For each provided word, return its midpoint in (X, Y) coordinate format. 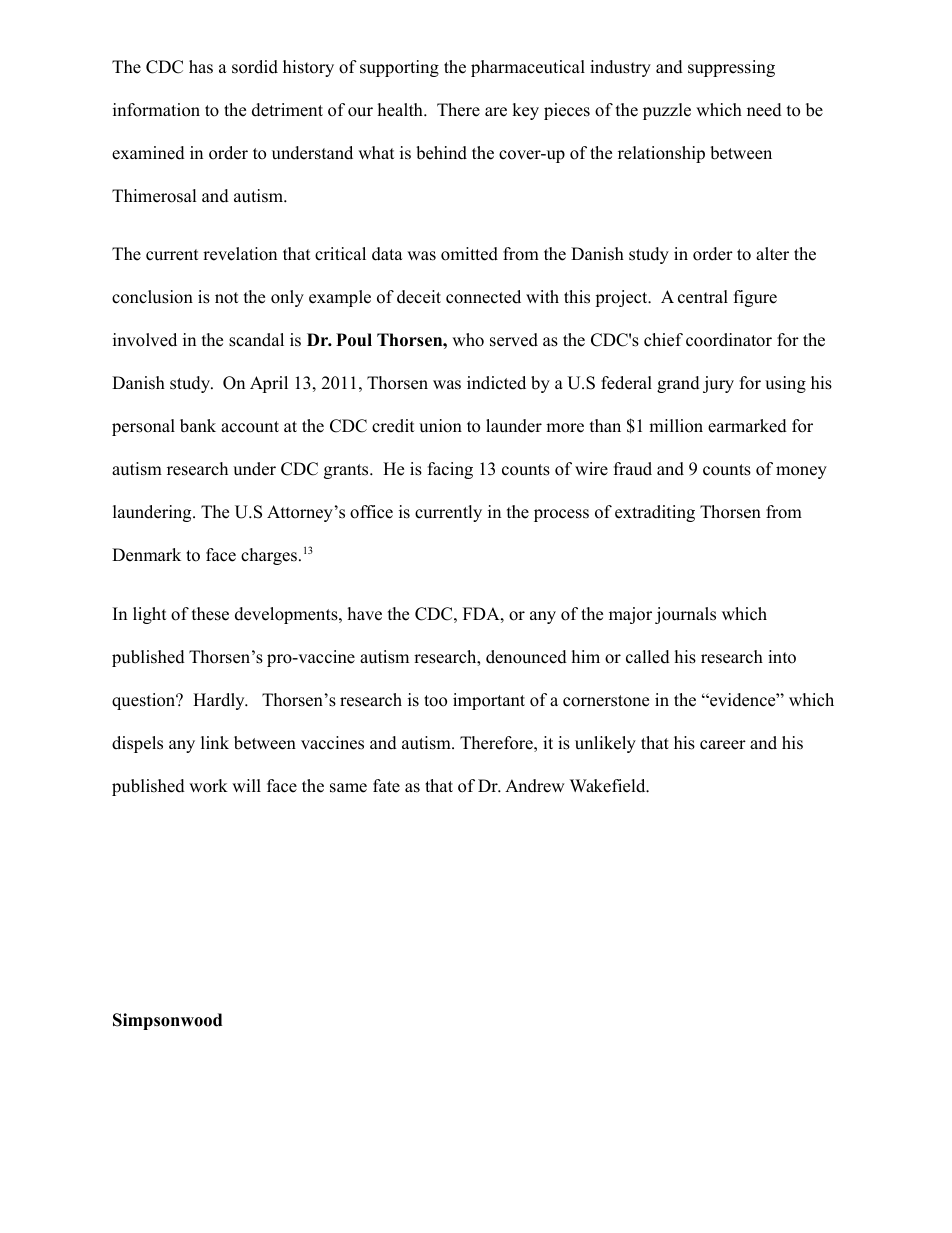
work (208, 786)
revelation (240, 254)
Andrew (535, 786)
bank (198, 426)
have (365, 614)
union (440, 426)
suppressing (731, 68)
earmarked (747, 426)
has (201, 67)
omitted (469, 254)
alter (772, 254)
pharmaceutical (528, 68)
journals (685, 615)
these (210, 614)
